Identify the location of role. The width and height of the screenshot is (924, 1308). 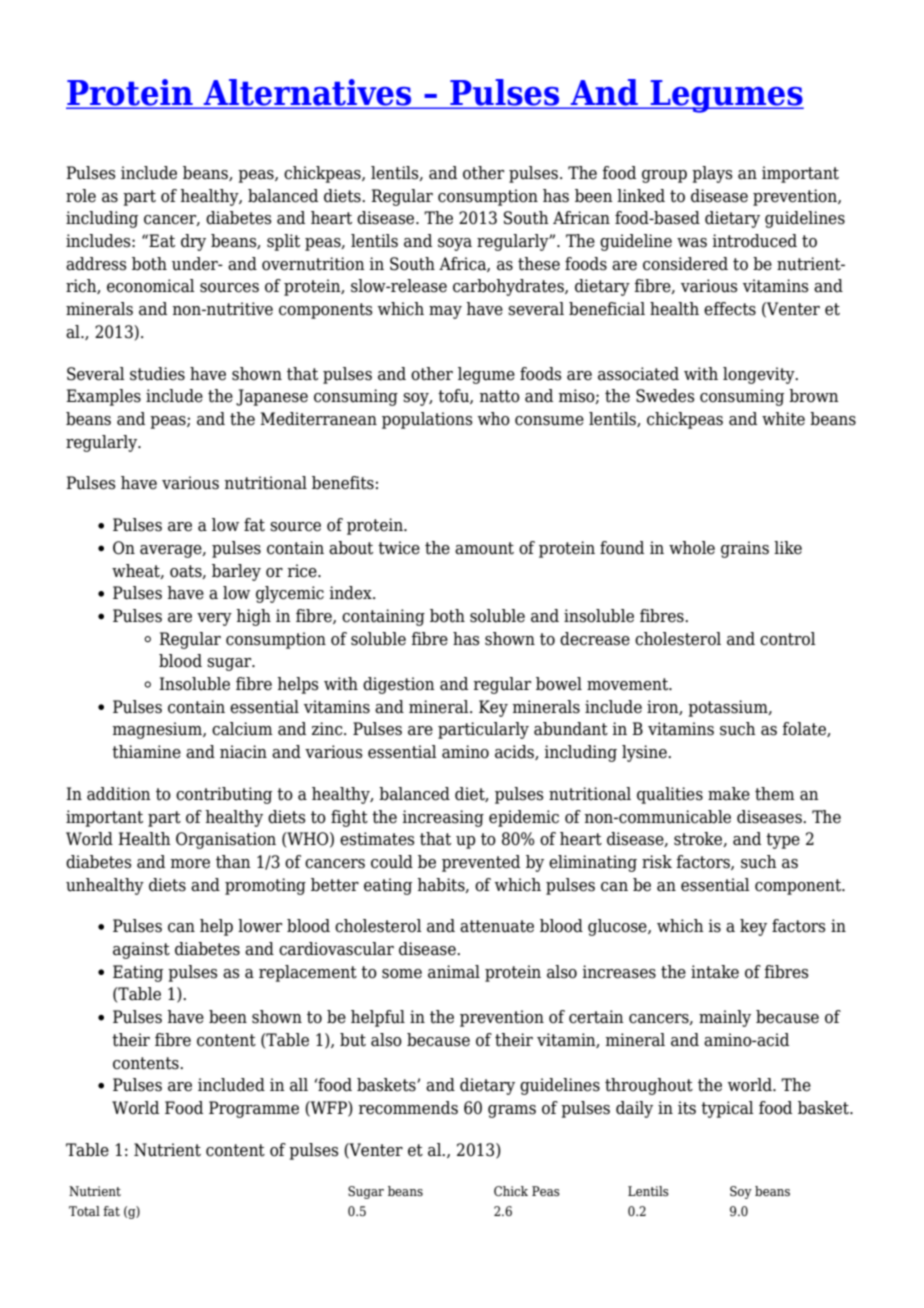
(81, 196).
